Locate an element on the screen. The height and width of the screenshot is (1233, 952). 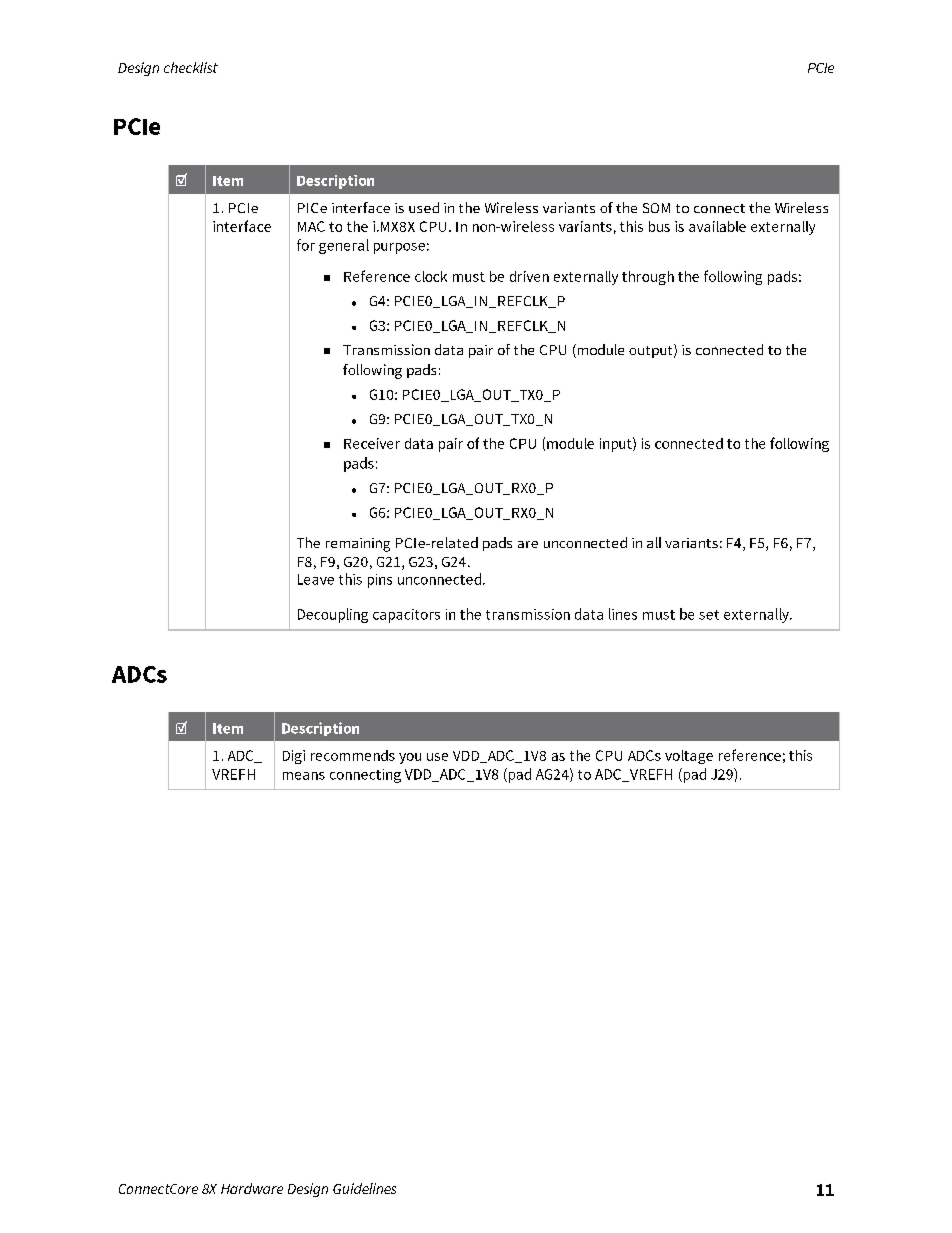
checklist is located at coordinates (191, 67).
